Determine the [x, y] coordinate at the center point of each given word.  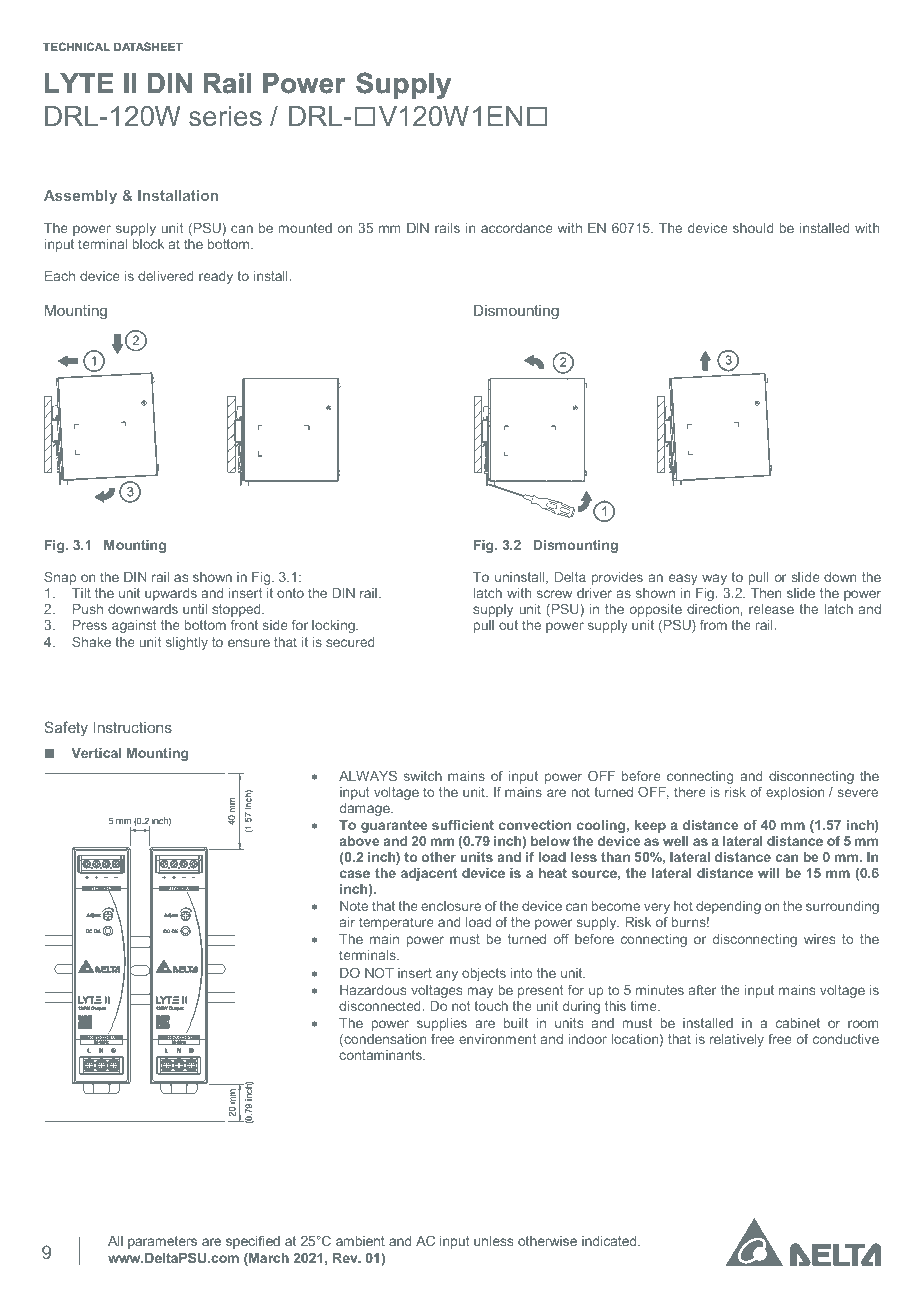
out [508, 625]
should [753, 228]
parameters [162, 1242]
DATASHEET [148, 46]
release [771, 609]
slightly [187, 643]
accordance [517, 228]
